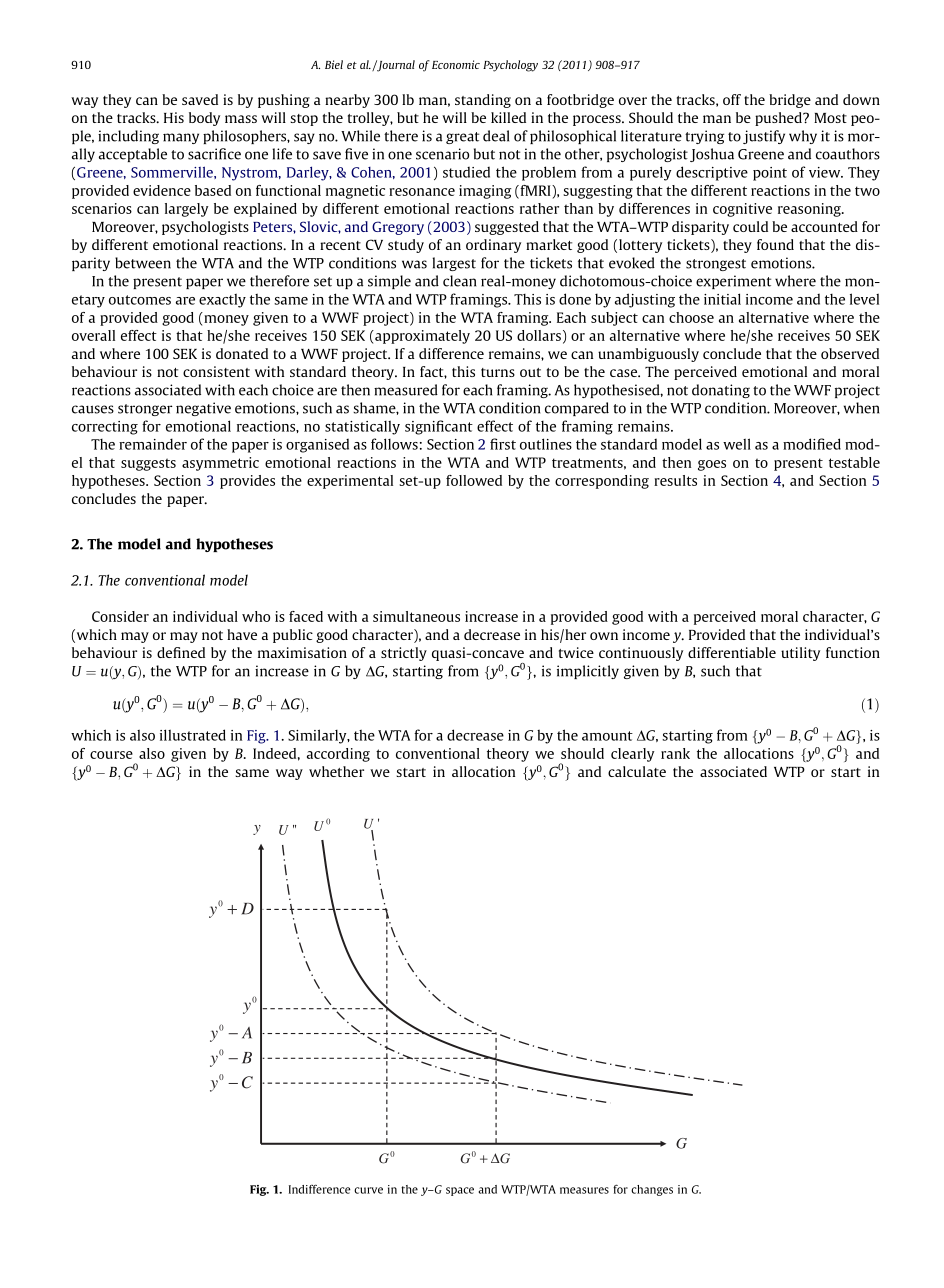  I want to click on simultaneous, so click(416, 616).
